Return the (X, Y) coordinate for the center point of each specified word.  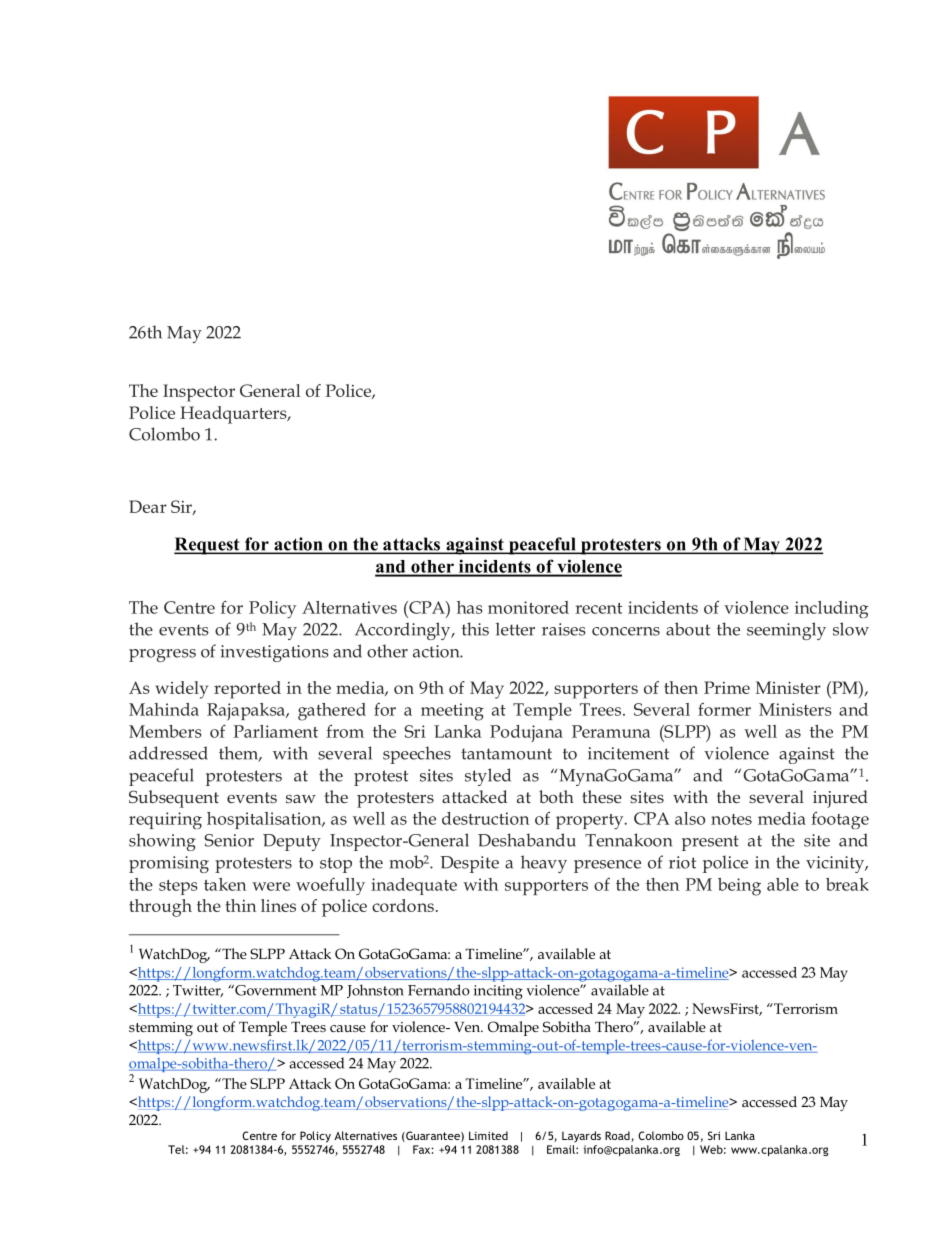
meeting (452, 712)
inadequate (414, 886)
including (831, 609)
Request (208, 546)
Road (618, 1136)
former (724, 709)
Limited (488, 1135)
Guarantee (433, 1136)
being (739, 887)
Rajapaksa (247, 712)
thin (241, 905)
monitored (528, 607)
